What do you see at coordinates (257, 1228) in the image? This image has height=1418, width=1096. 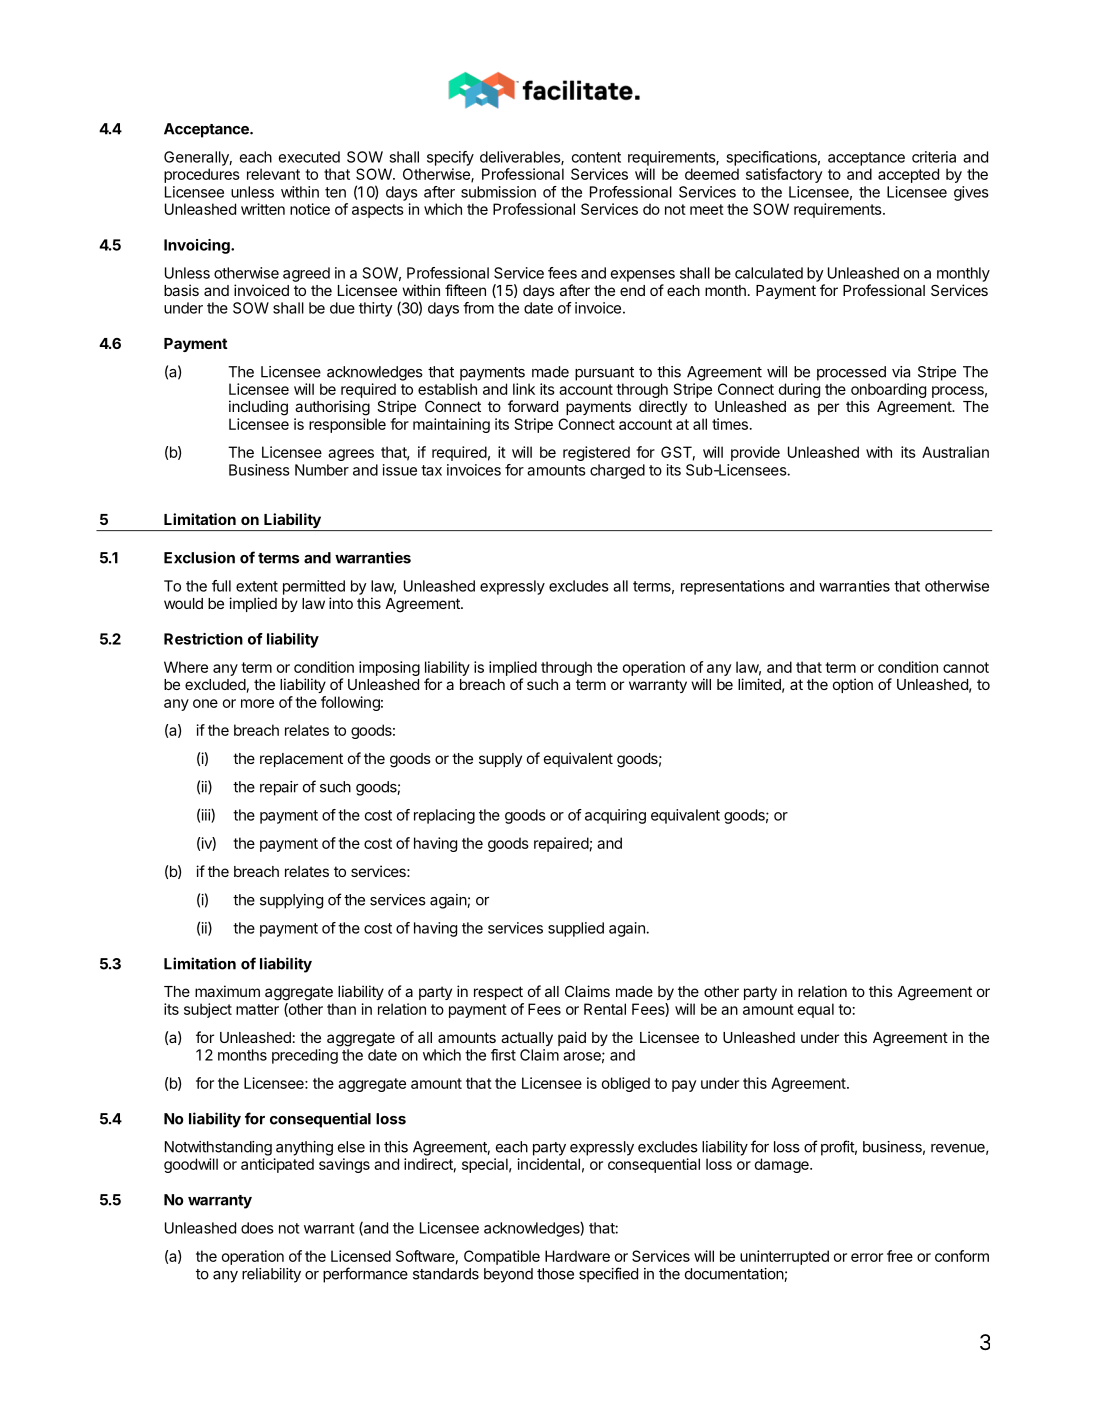 I see `does` at bounding box center [257, 1228].
